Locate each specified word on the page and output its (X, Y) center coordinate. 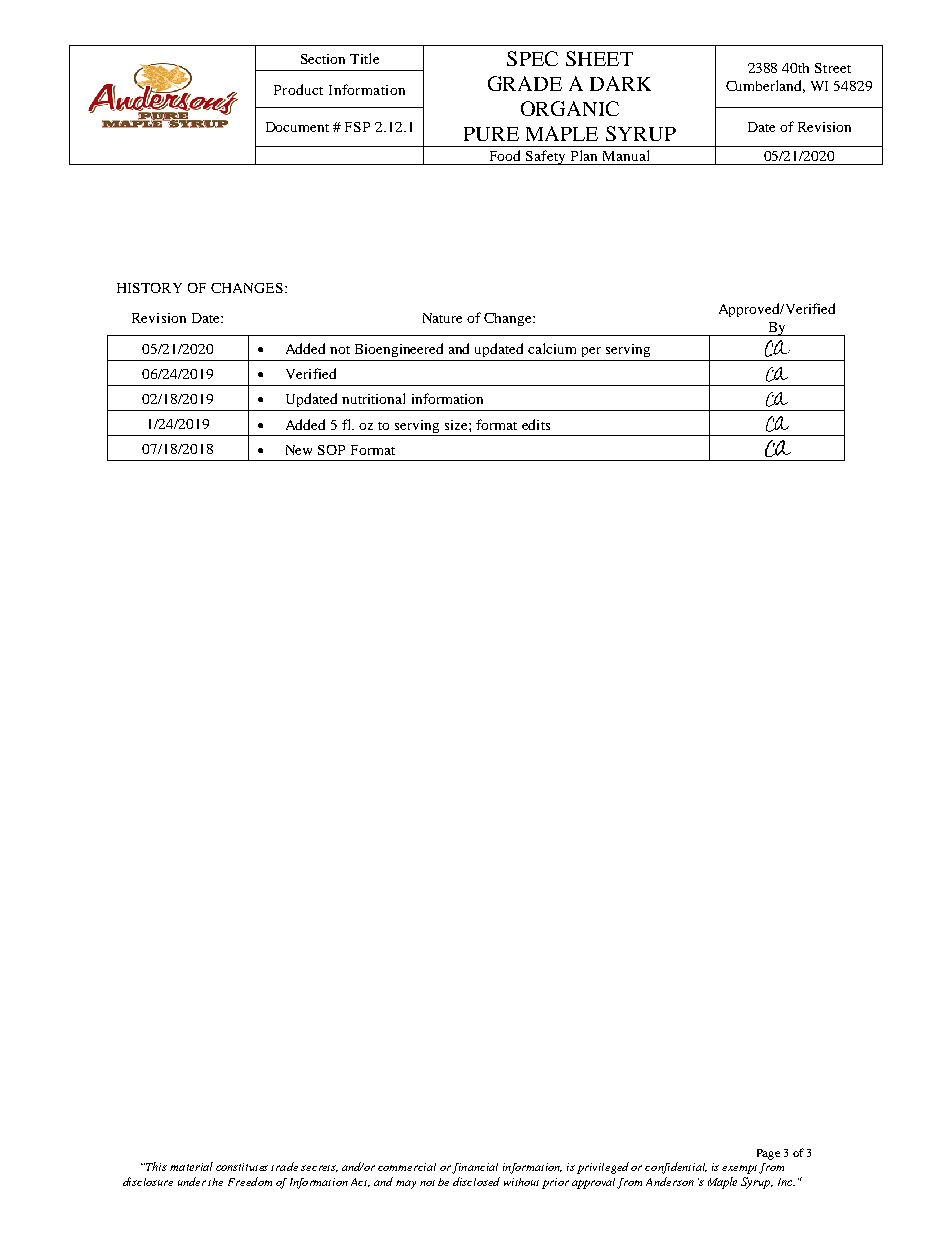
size (457, 425)
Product (298, 89)
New (299, 450)
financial (475, 1168)
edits (536, 424)
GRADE (525, 83)
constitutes (242, 1167)
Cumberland (765, 86)
